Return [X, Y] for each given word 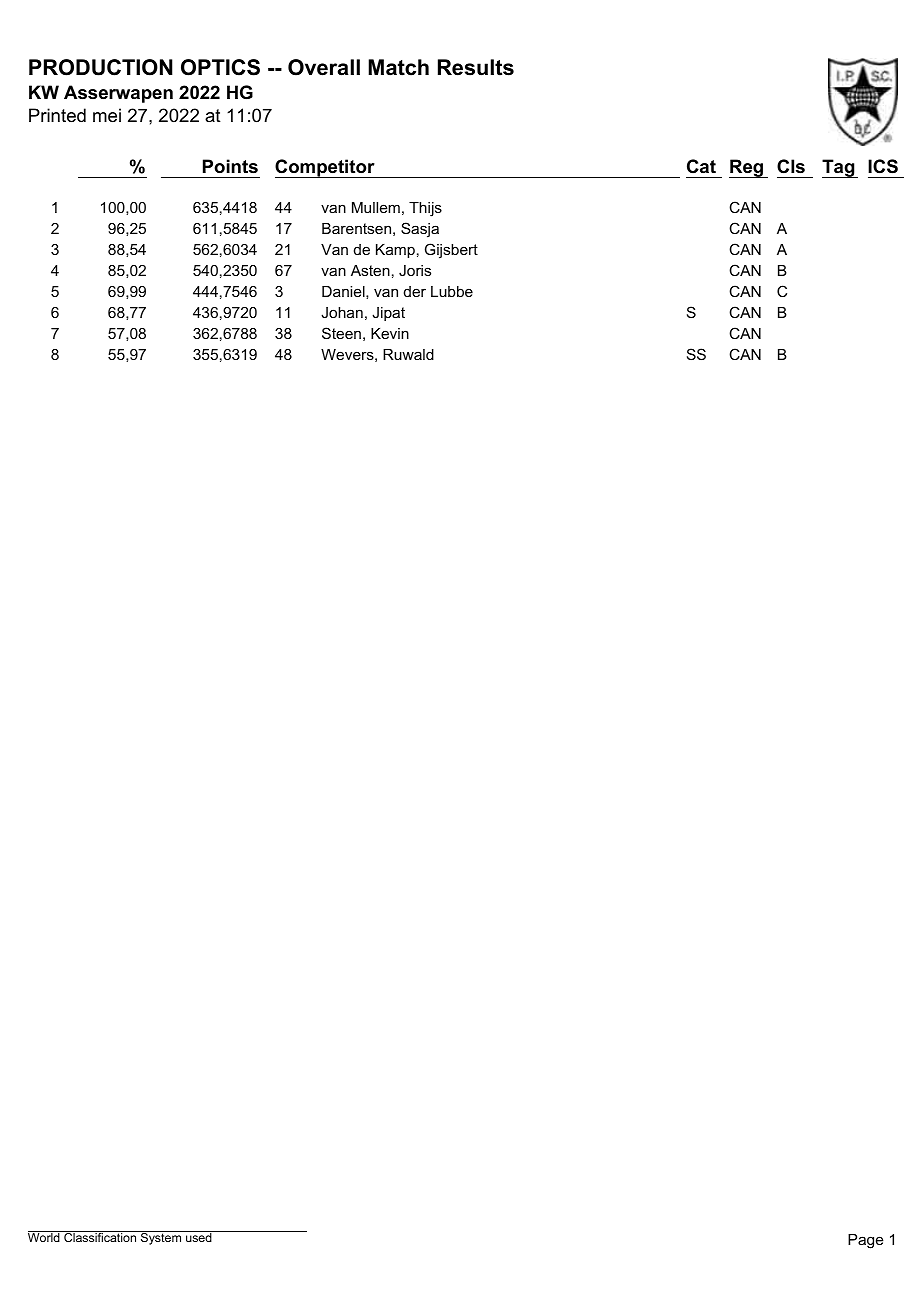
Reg [747, 168]
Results [476, 67]
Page [866, 1241]
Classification [100, 1236]
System [161, 1238]
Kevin [390, 333]
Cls [791, 166]
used [199, 1236]
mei [107, 115]
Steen [341, 333]
